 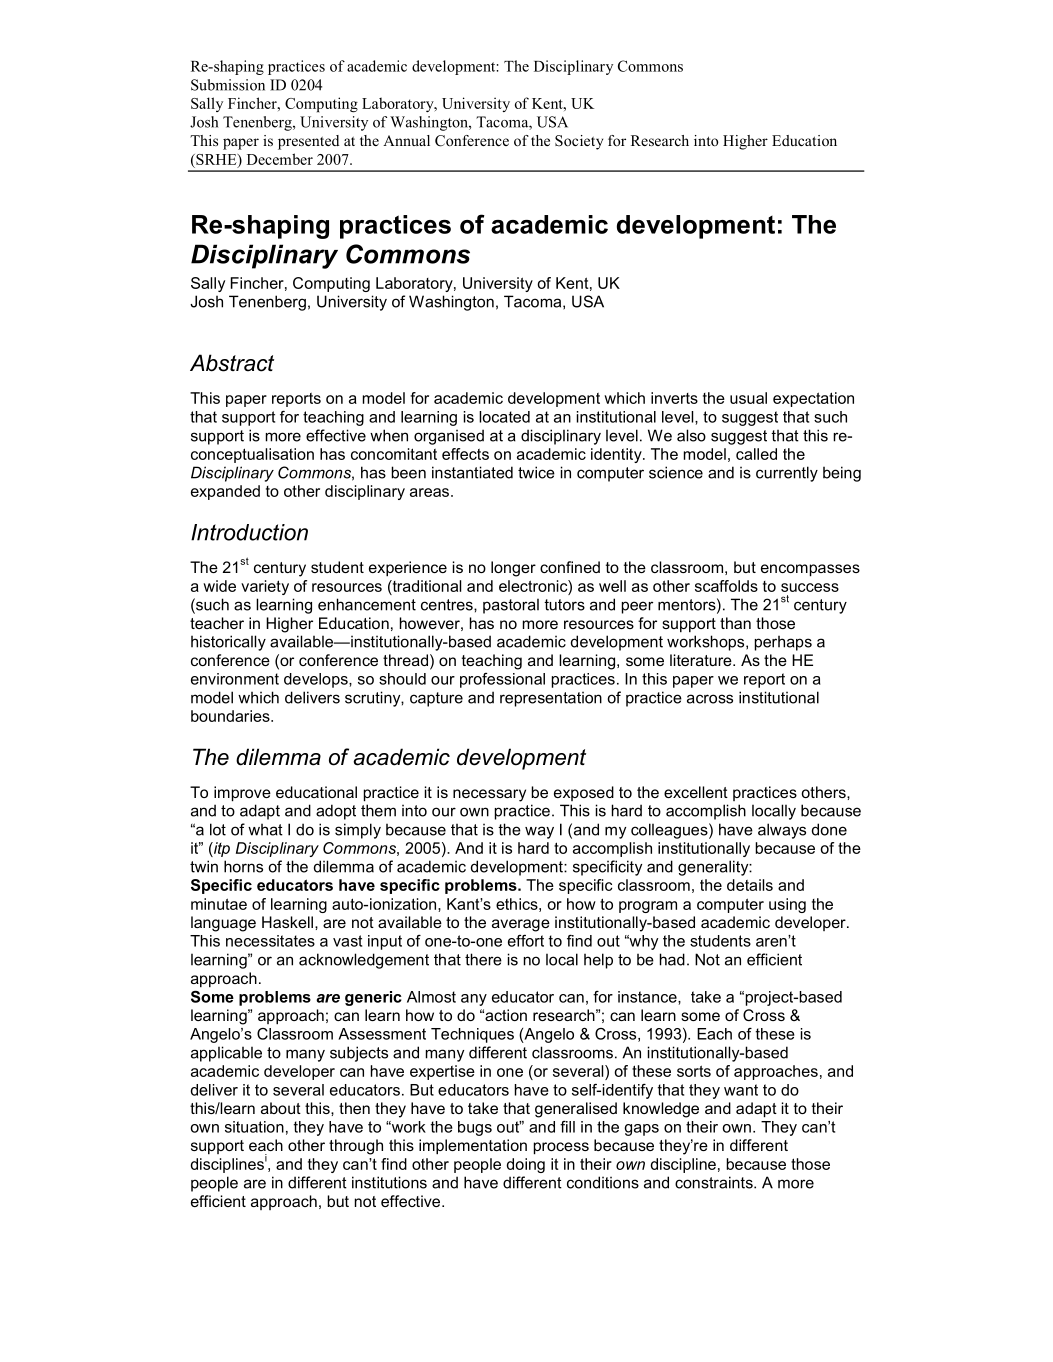 What do you see at coordinates (232, 363) in the screenshot?
I see `Abstract` at bounding box center [232, 363].
